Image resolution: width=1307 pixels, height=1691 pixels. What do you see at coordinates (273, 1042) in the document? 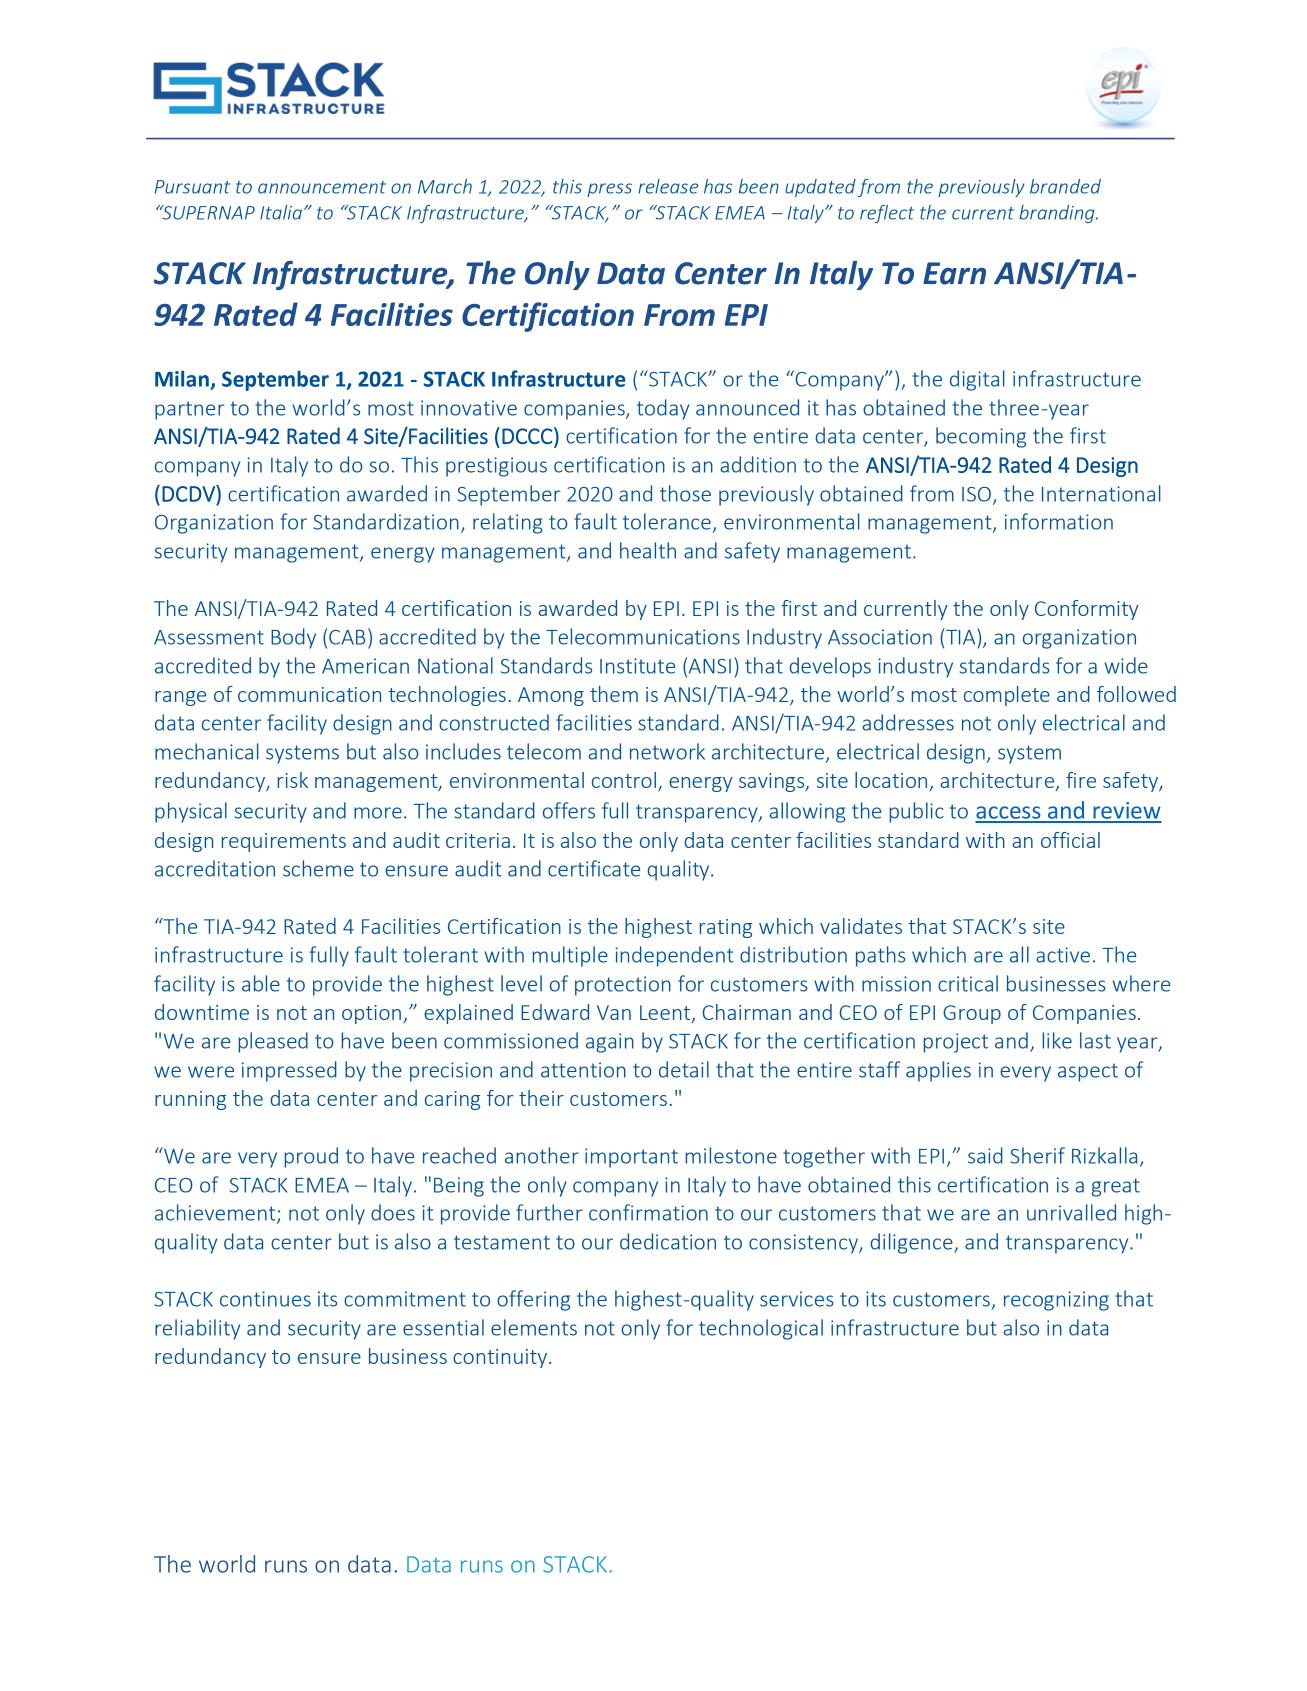
I see `pleased` at bounding box center [273, 1042].
